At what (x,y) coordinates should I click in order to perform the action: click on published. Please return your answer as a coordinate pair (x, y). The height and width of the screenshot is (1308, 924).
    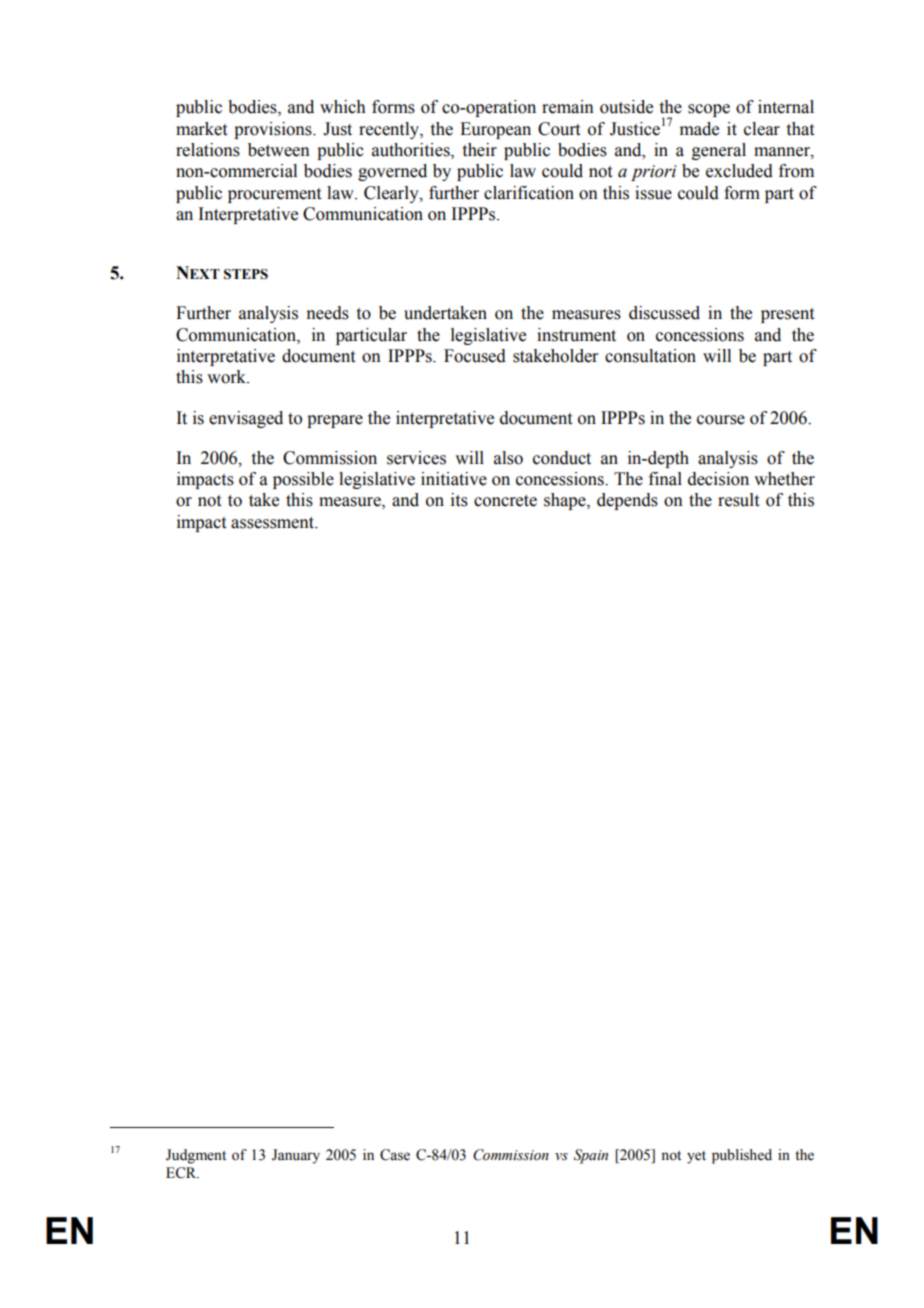
    Looking at the image, I should click on (742, 1156).
